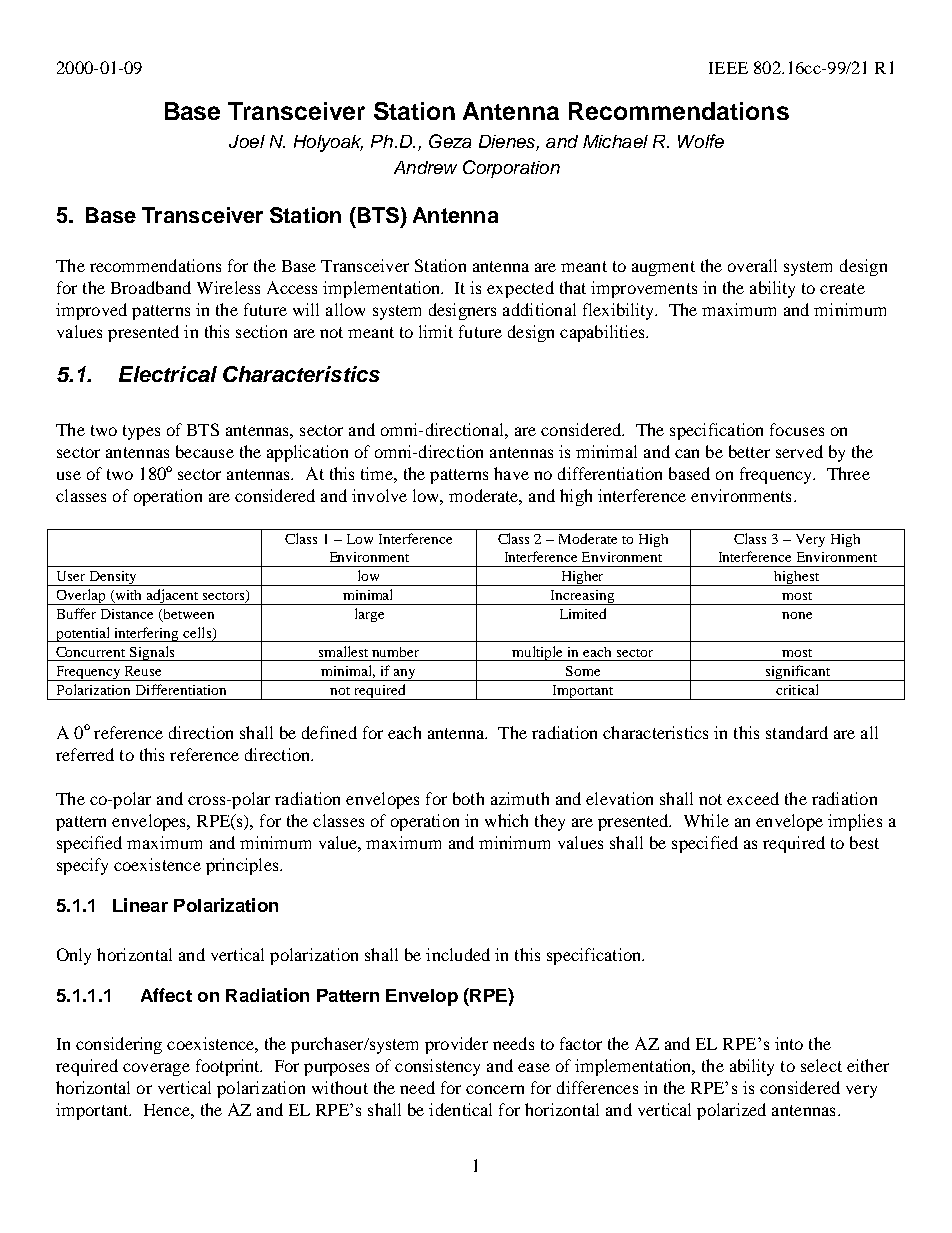  I want to click on Joel, so click(247, 141).
